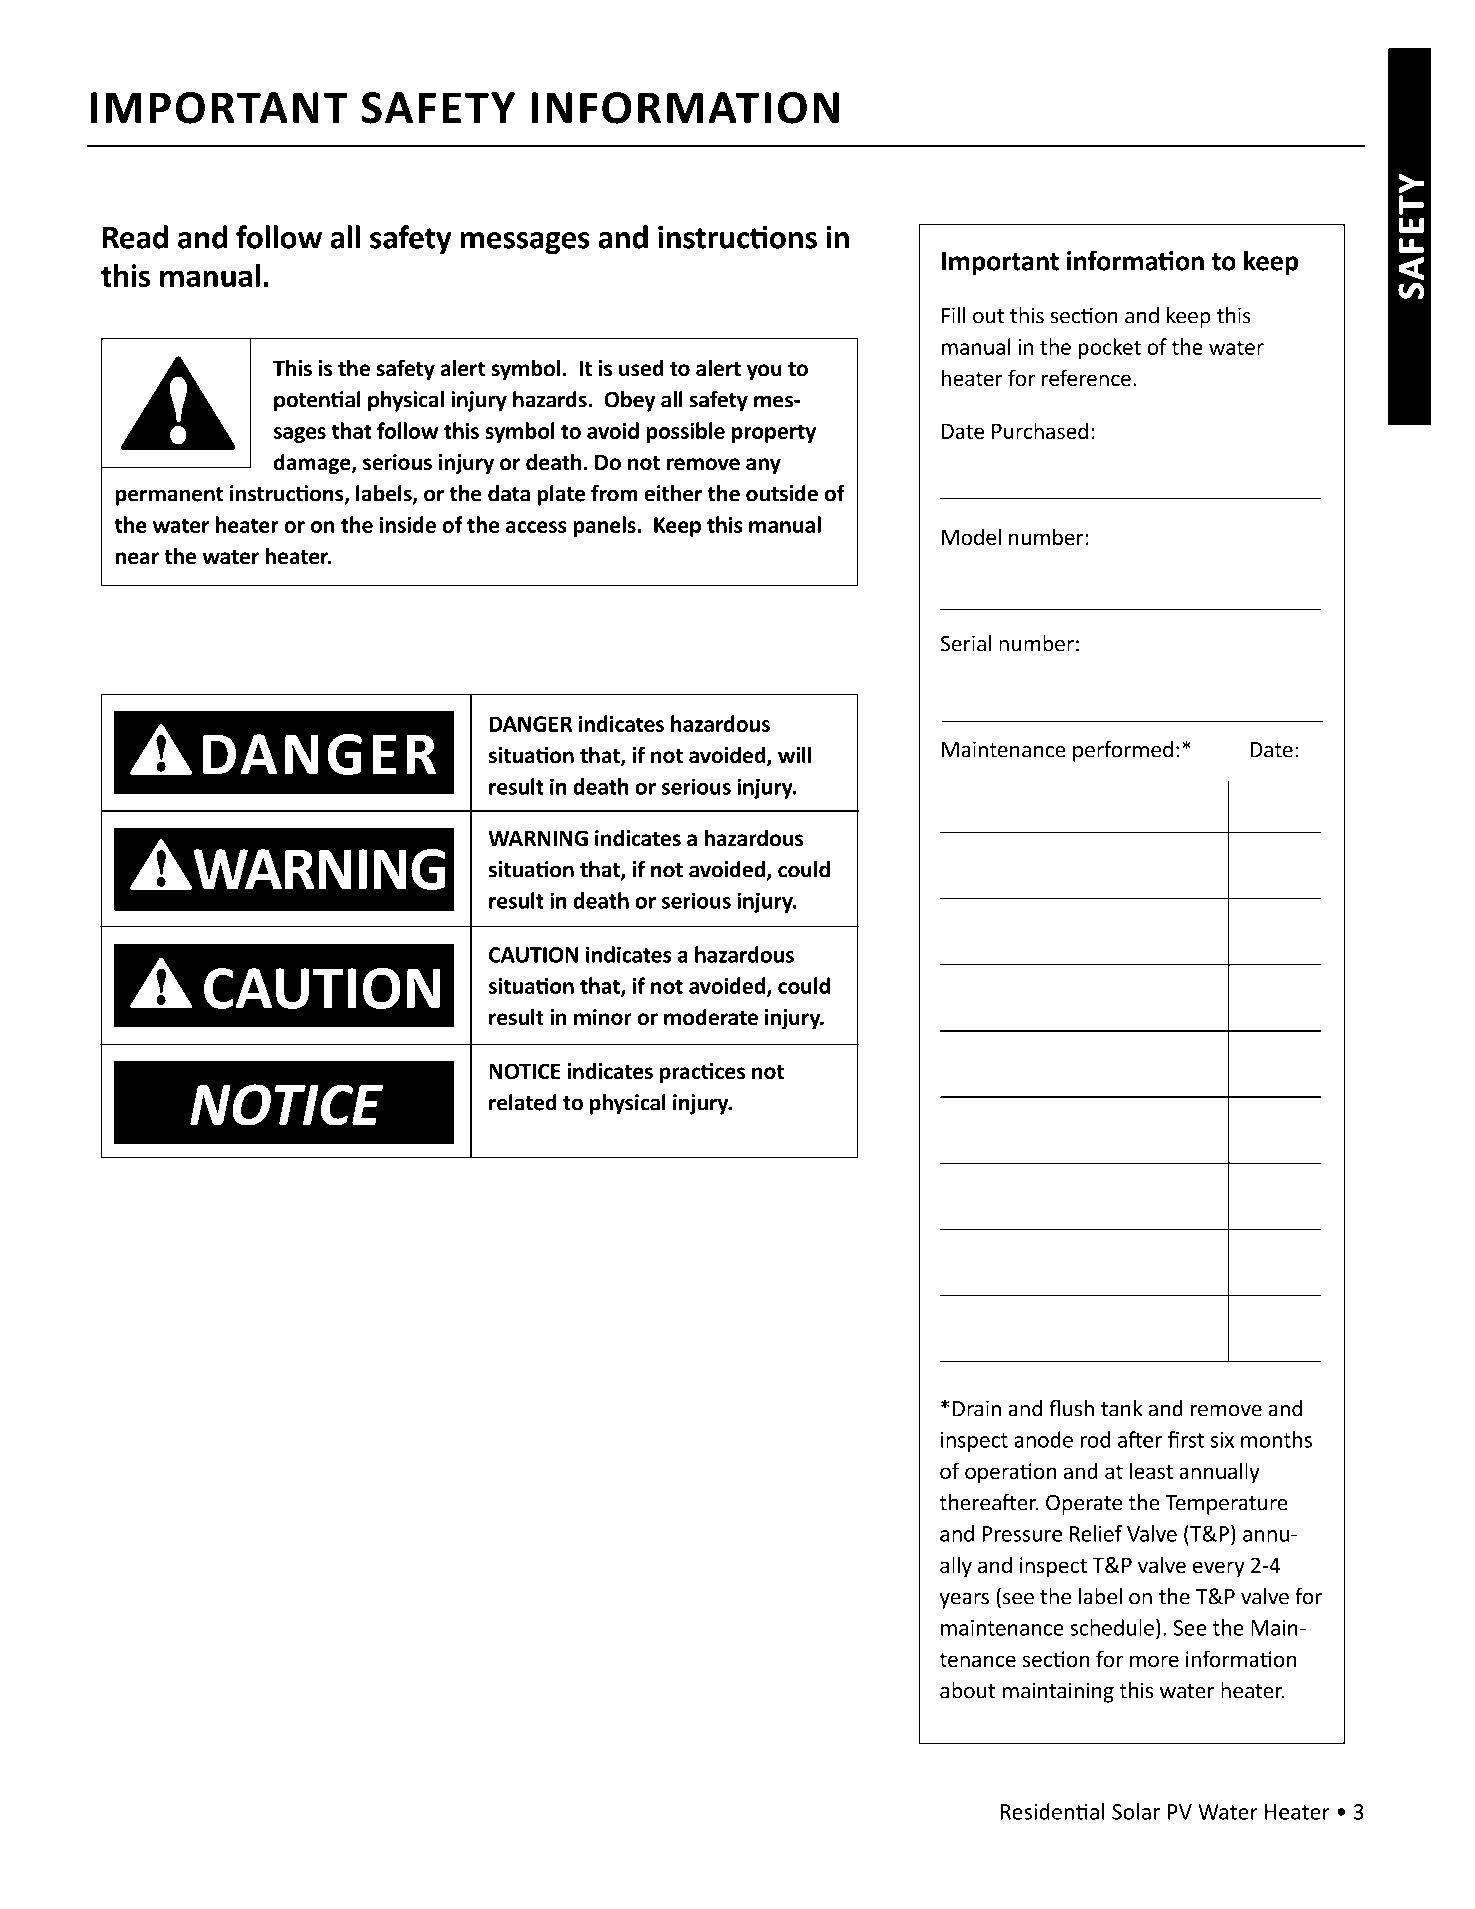 The width and height of the document is (1475, 1909). I want to click on will, so click(795, 754).
